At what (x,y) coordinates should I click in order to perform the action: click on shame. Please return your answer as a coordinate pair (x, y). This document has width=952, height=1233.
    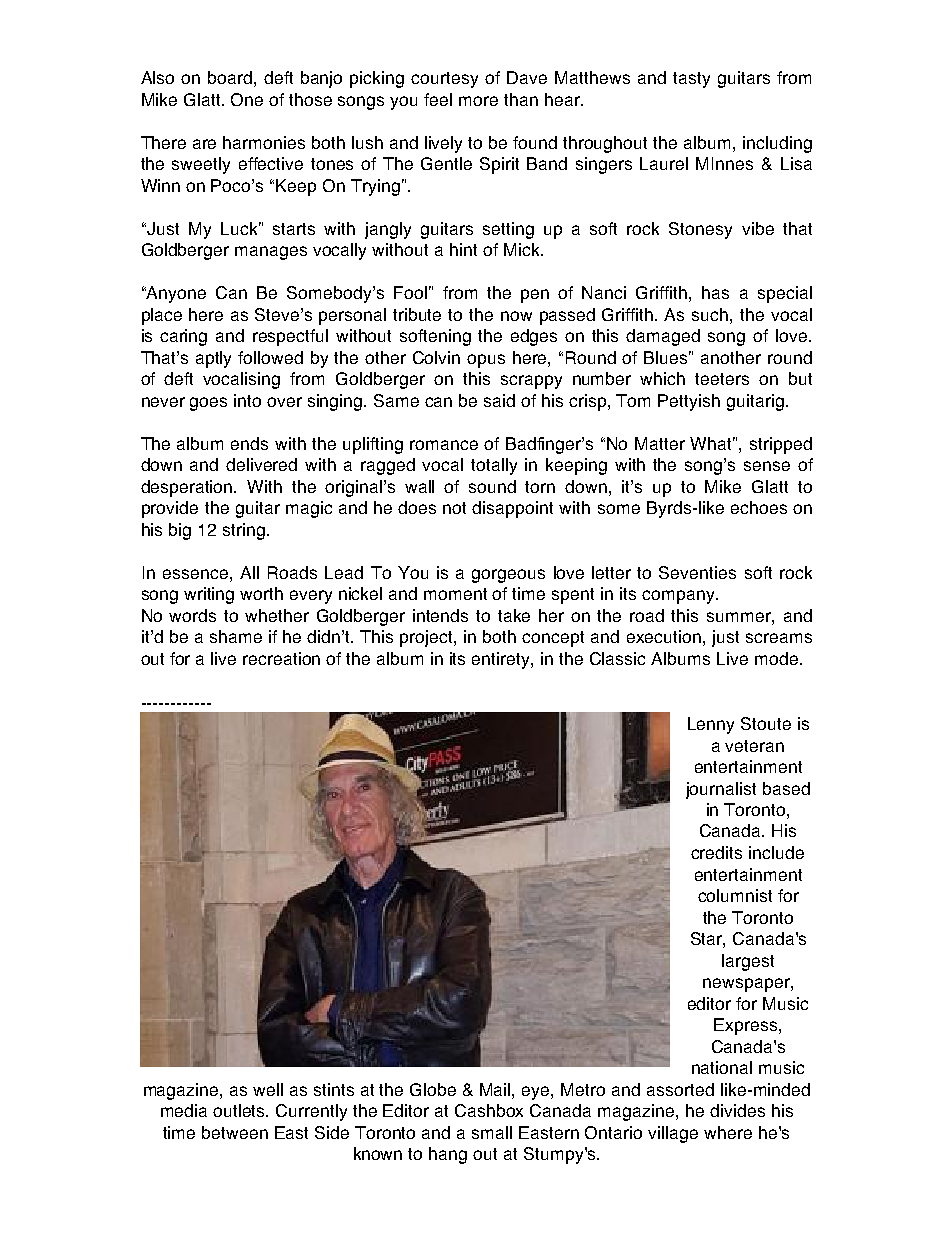
    Looking at the image, I should click on (236, 636).
